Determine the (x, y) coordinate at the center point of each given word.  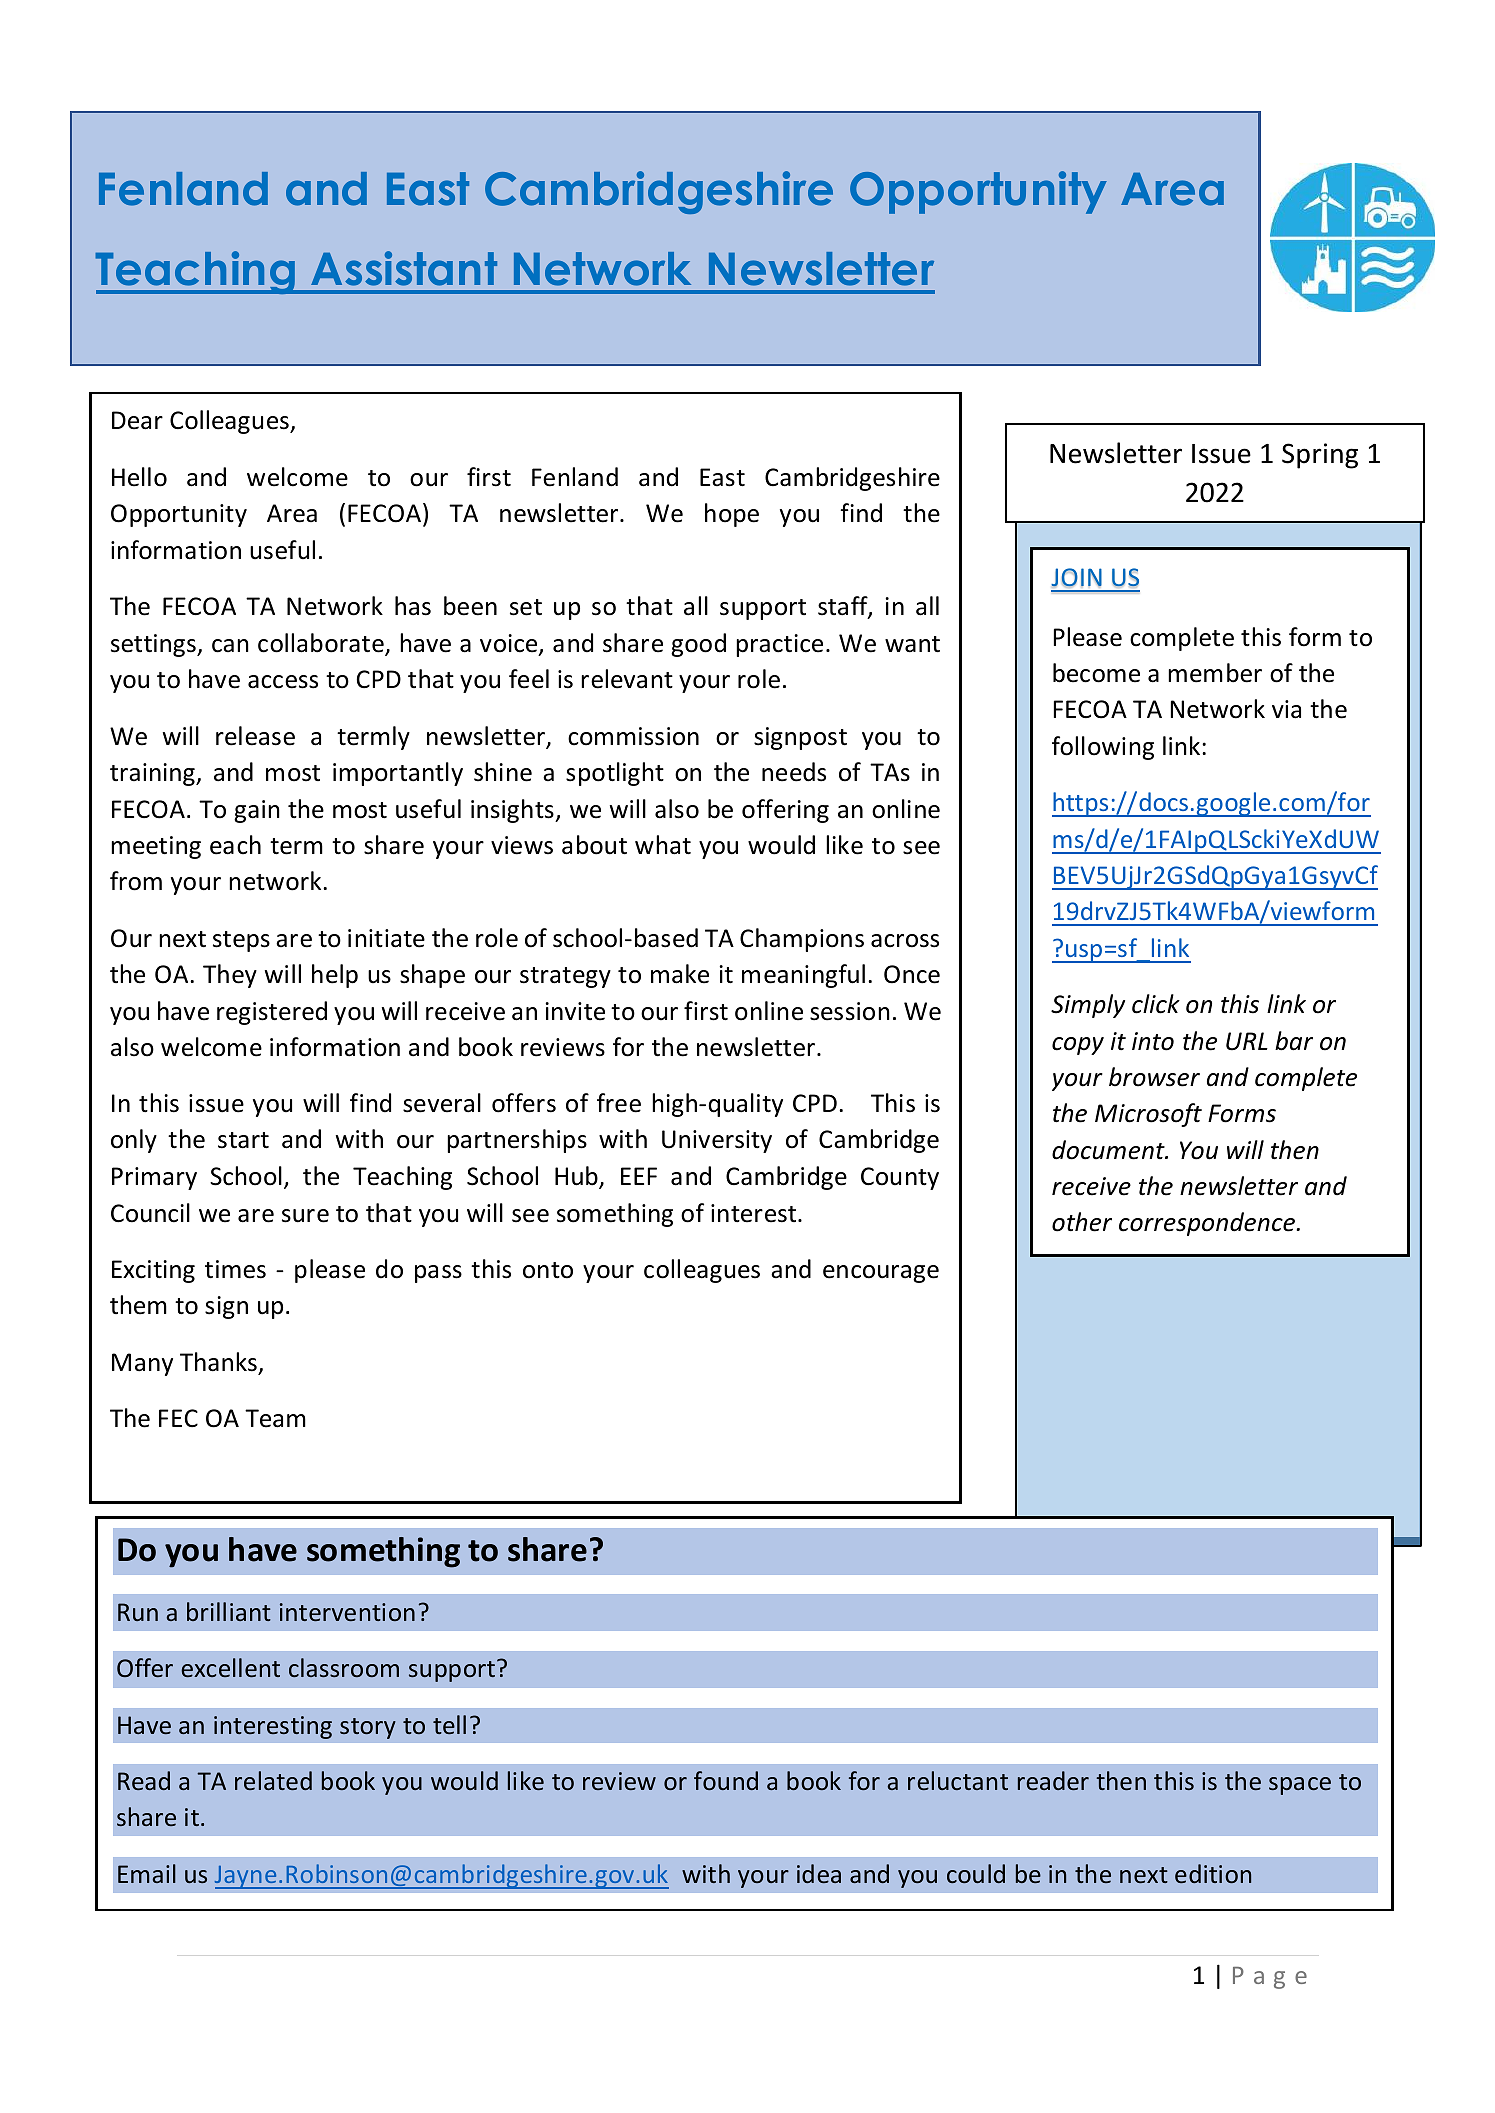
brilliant (229, 1611)
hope (732, 515)
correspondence (1208, 1224)
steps (241, 941)
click (1156, 1004)
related (273, 1780)
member (1215, 673)
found (726, 1780)
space (1300, 1786)
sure (305, 1216)
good (698, 645)
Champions (802, 940)
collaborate (322, 644)
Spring (1320, 456)
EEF (639, 1176)
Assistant (404, 268)
